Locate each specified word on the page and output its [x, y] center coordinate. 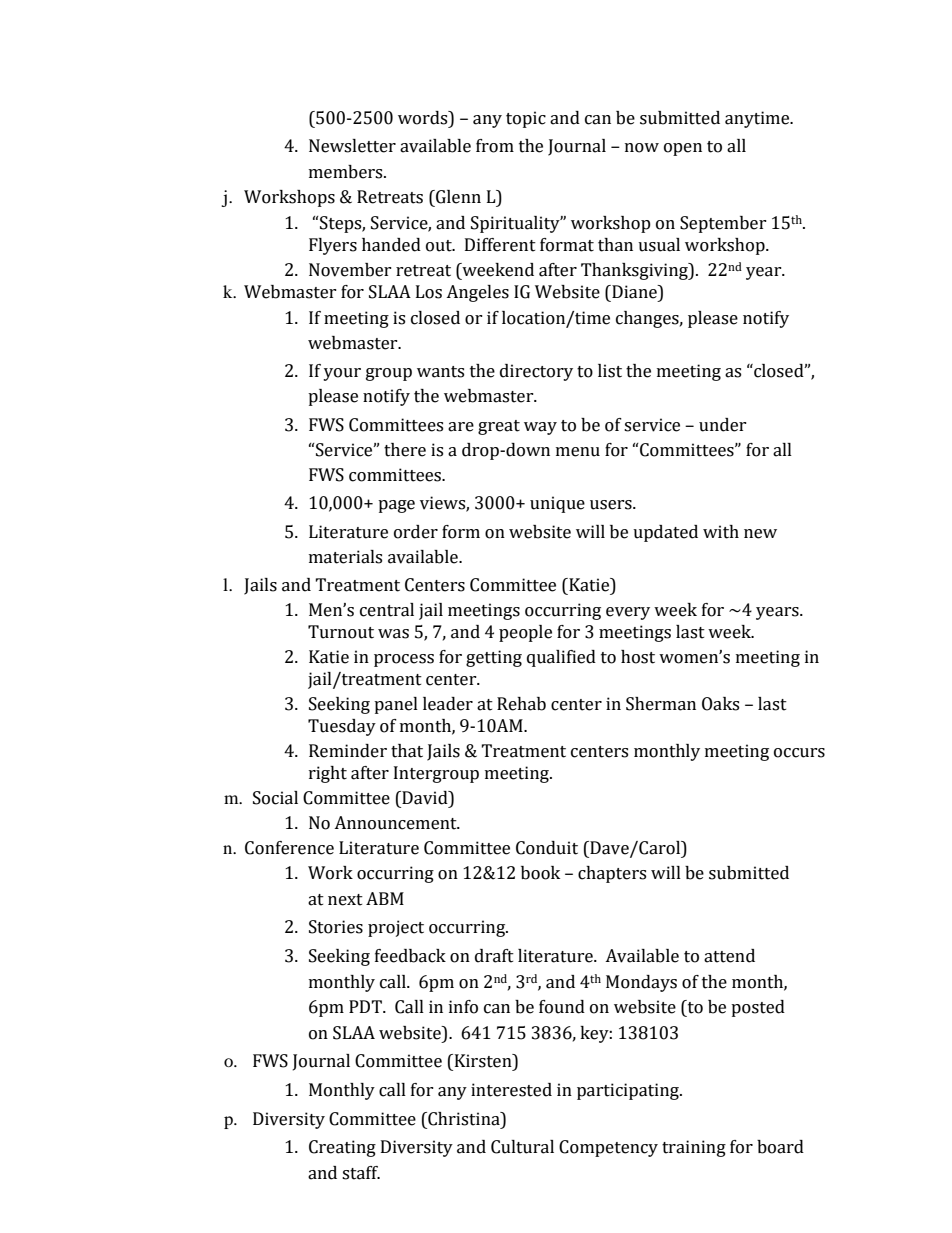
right [328, 774]
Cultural [522, 1147]
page [396, 506]
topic [526, 119]
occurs [799, 753]
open [683, 149]
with [721, 532]
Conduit [547, 848]
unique [557, 504]
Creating [342, 1148]
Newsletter [352, 146]
